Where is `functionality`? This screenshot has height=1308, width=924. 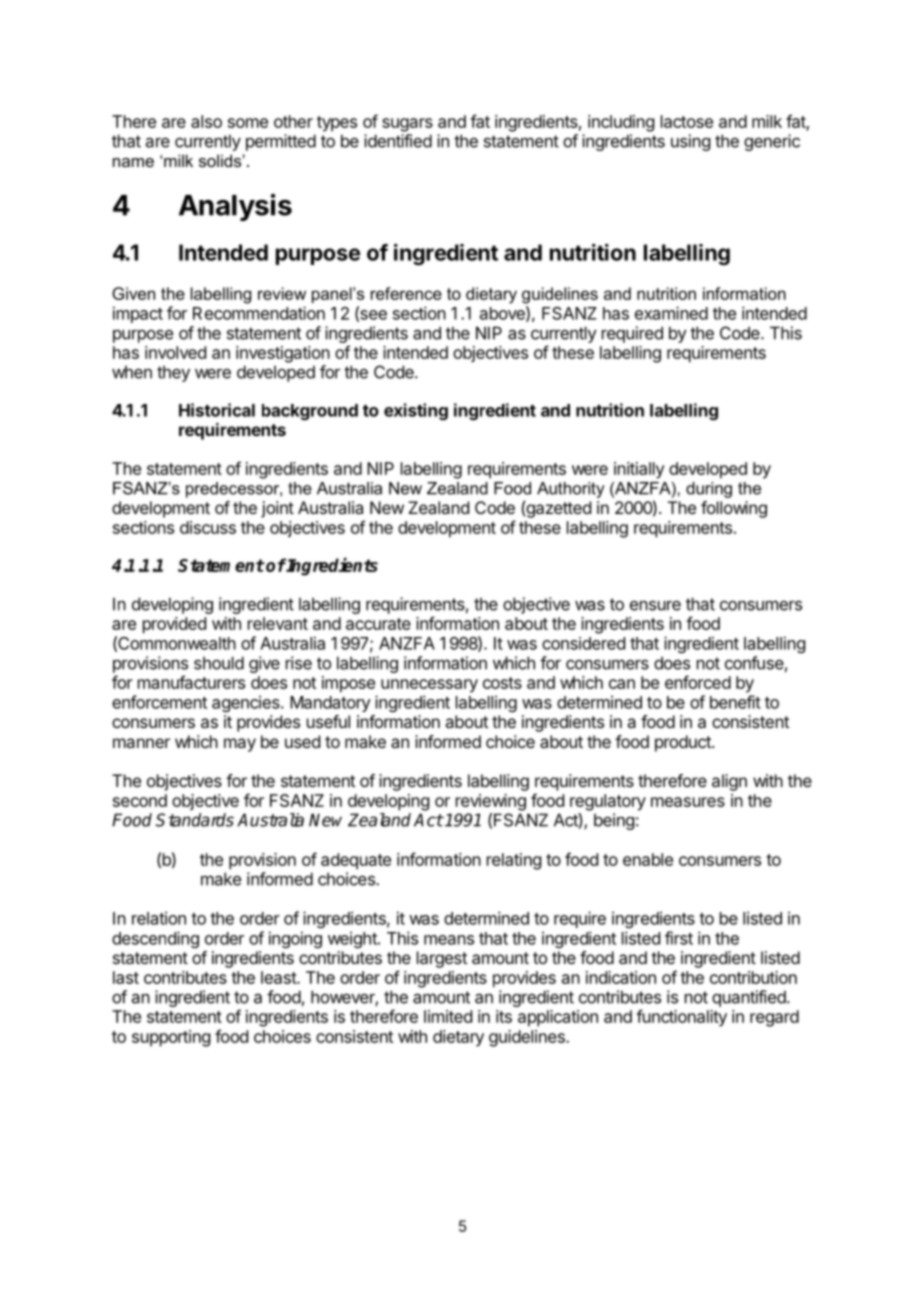 functionality is located at coordinates (681, 1018).
